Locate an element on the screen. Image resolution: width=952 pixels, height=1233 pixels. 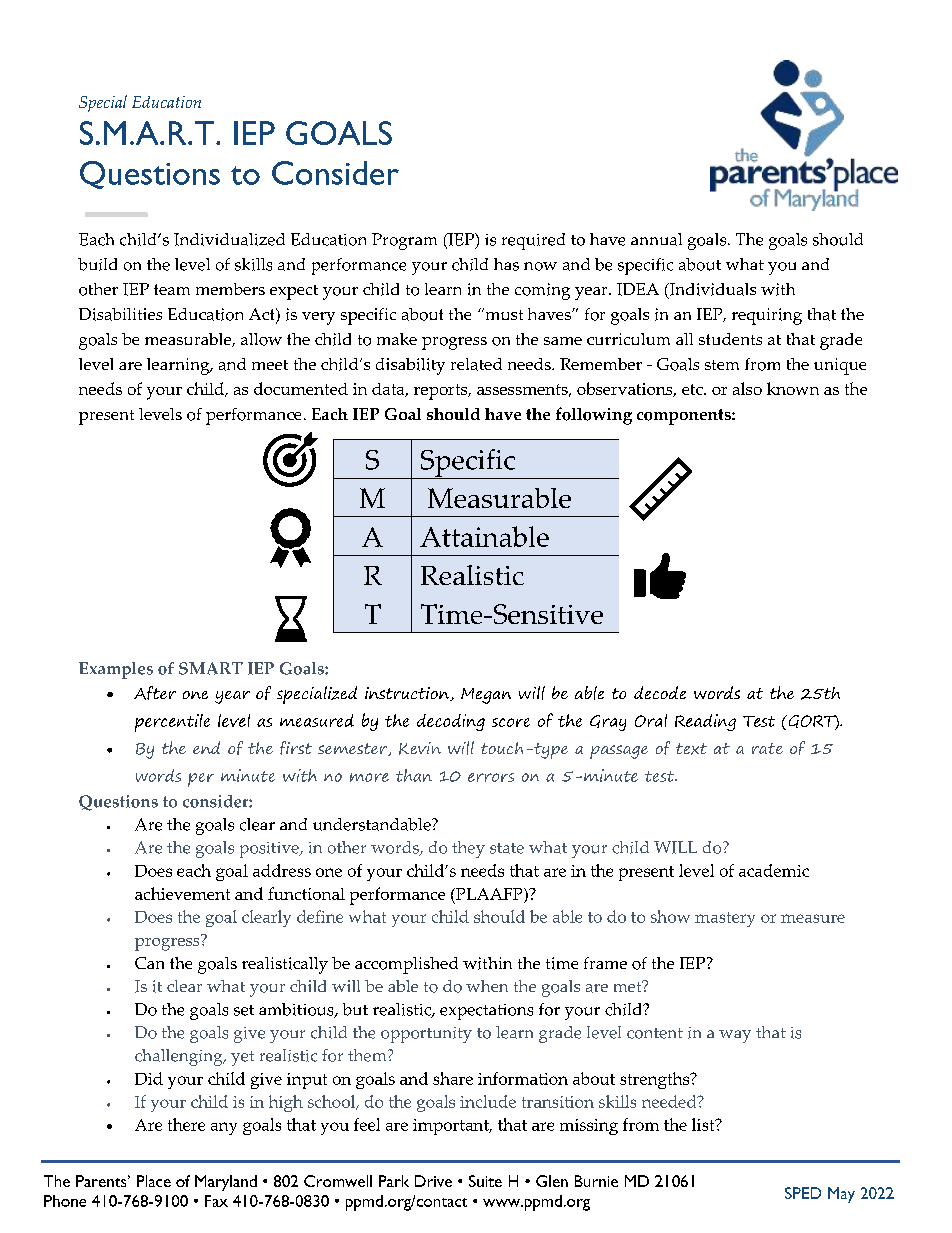
percentile is located at coordinates (172, 723).
